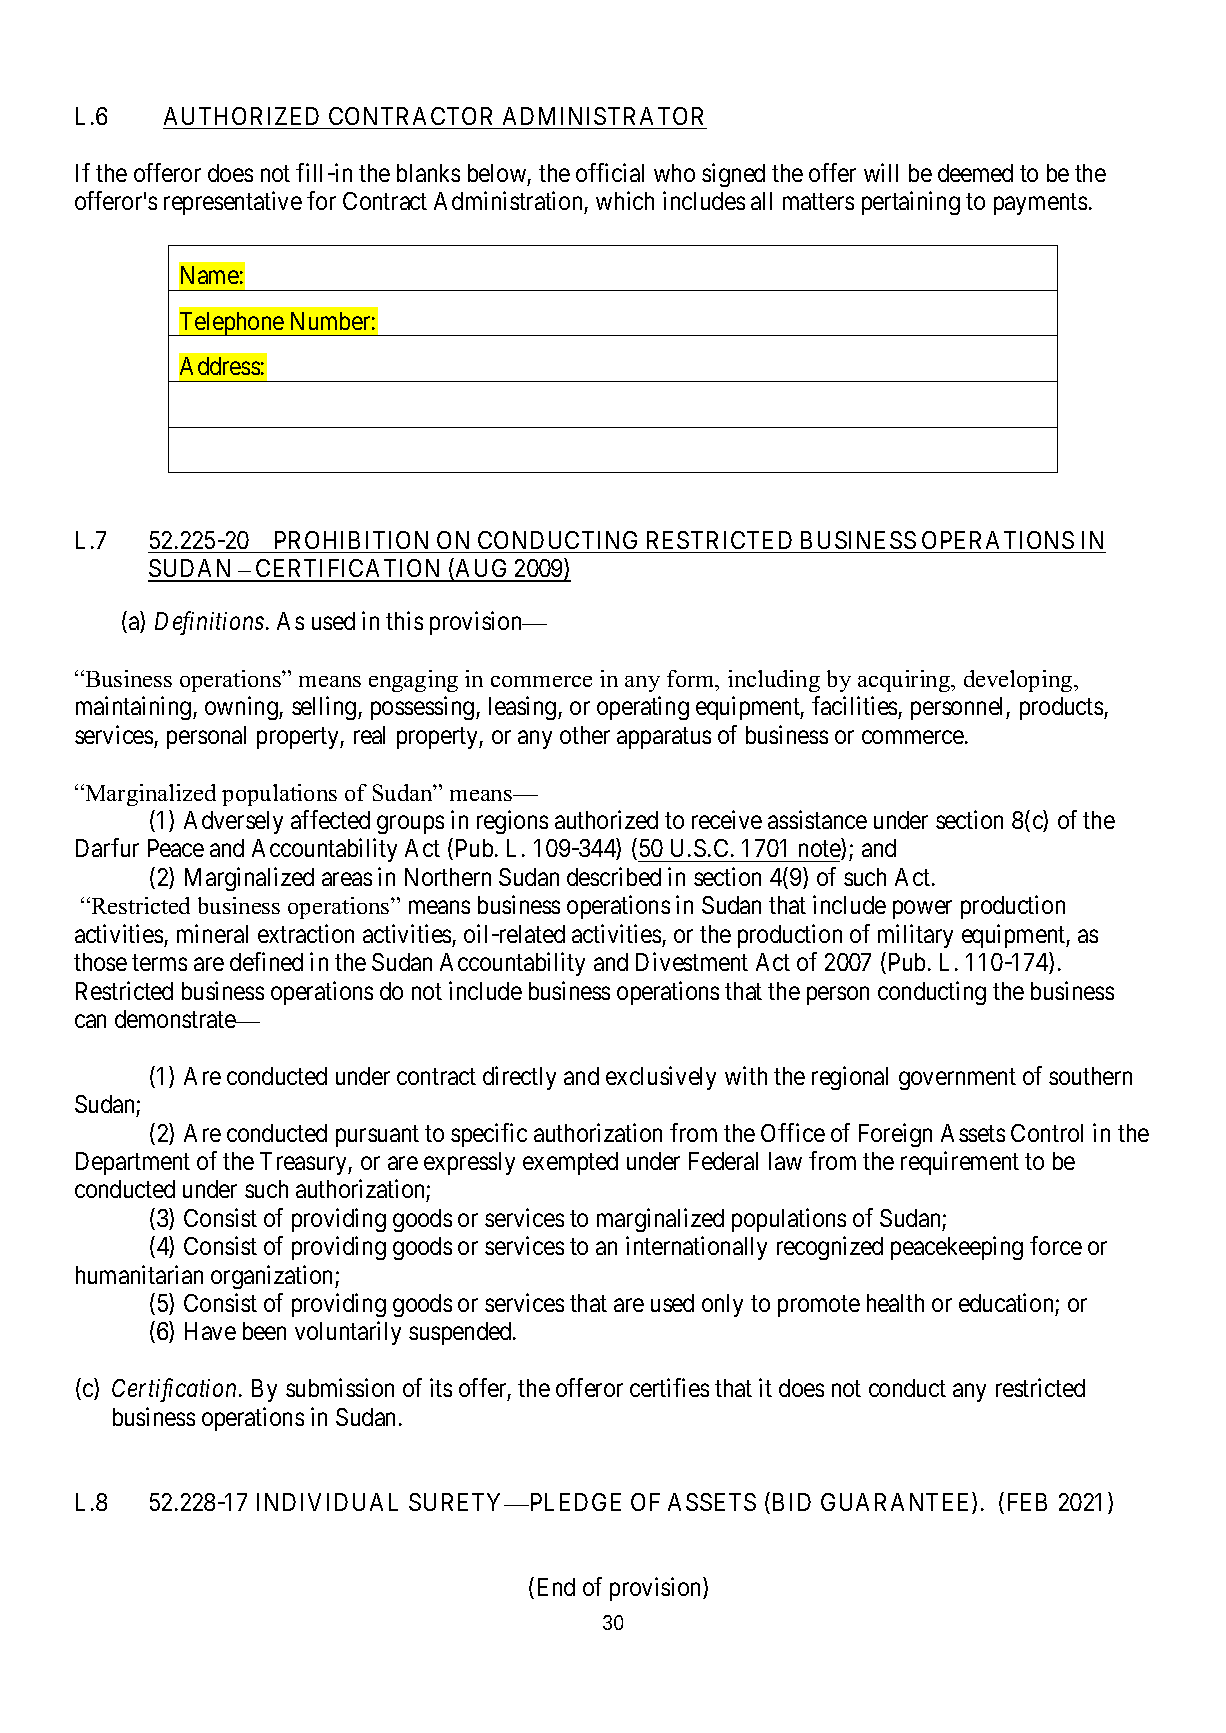 The width and height of the screenshot is (1226, 1733). Describe the element at coordinates (176, 1019) in the screenshot. I see `demonstrate` at that location.
